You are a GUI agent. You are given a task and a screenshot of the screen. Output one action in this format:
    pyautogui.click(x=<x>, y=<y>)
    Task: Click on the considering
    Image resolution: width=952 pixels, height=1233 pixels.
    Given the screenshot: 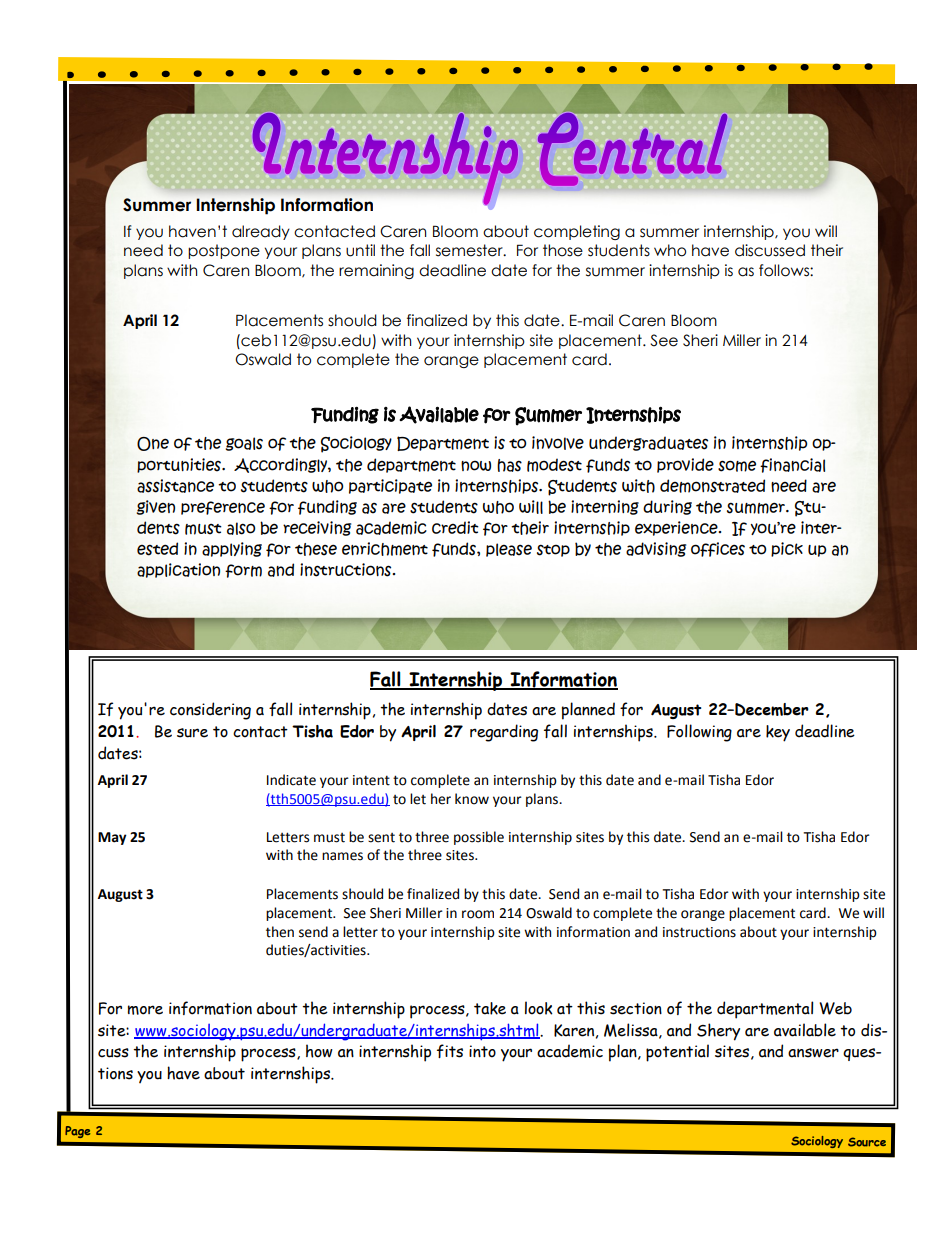 What is the action you would take?
    pyautogui.click(x=210, y=711)
